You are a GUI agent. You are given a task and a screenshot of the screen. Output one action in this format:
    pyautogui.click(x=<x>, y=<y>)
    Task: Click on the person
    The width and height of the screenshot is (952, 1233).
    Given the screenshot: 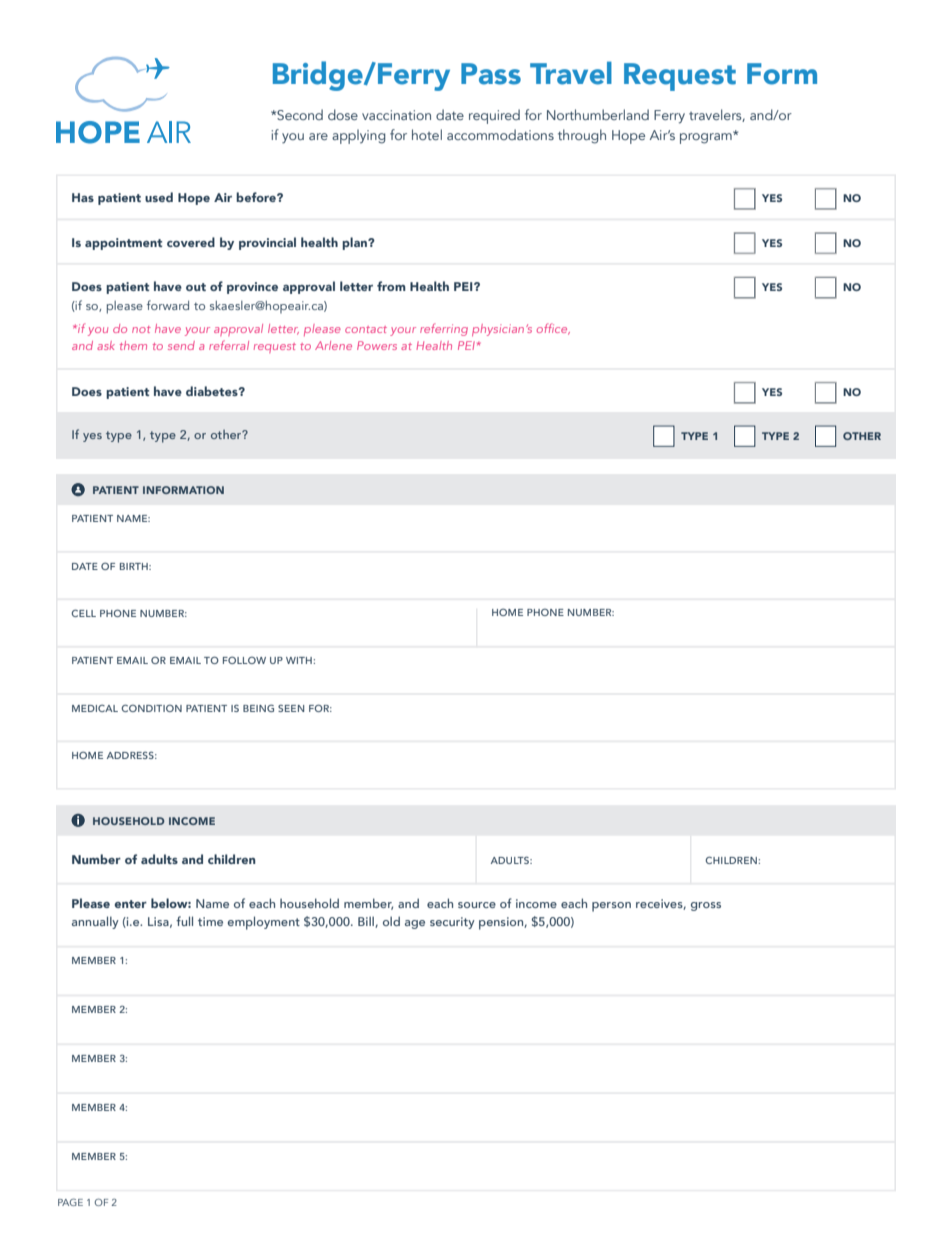 What is the action you would take?
    pyautogui.click(x=611, y=907)
